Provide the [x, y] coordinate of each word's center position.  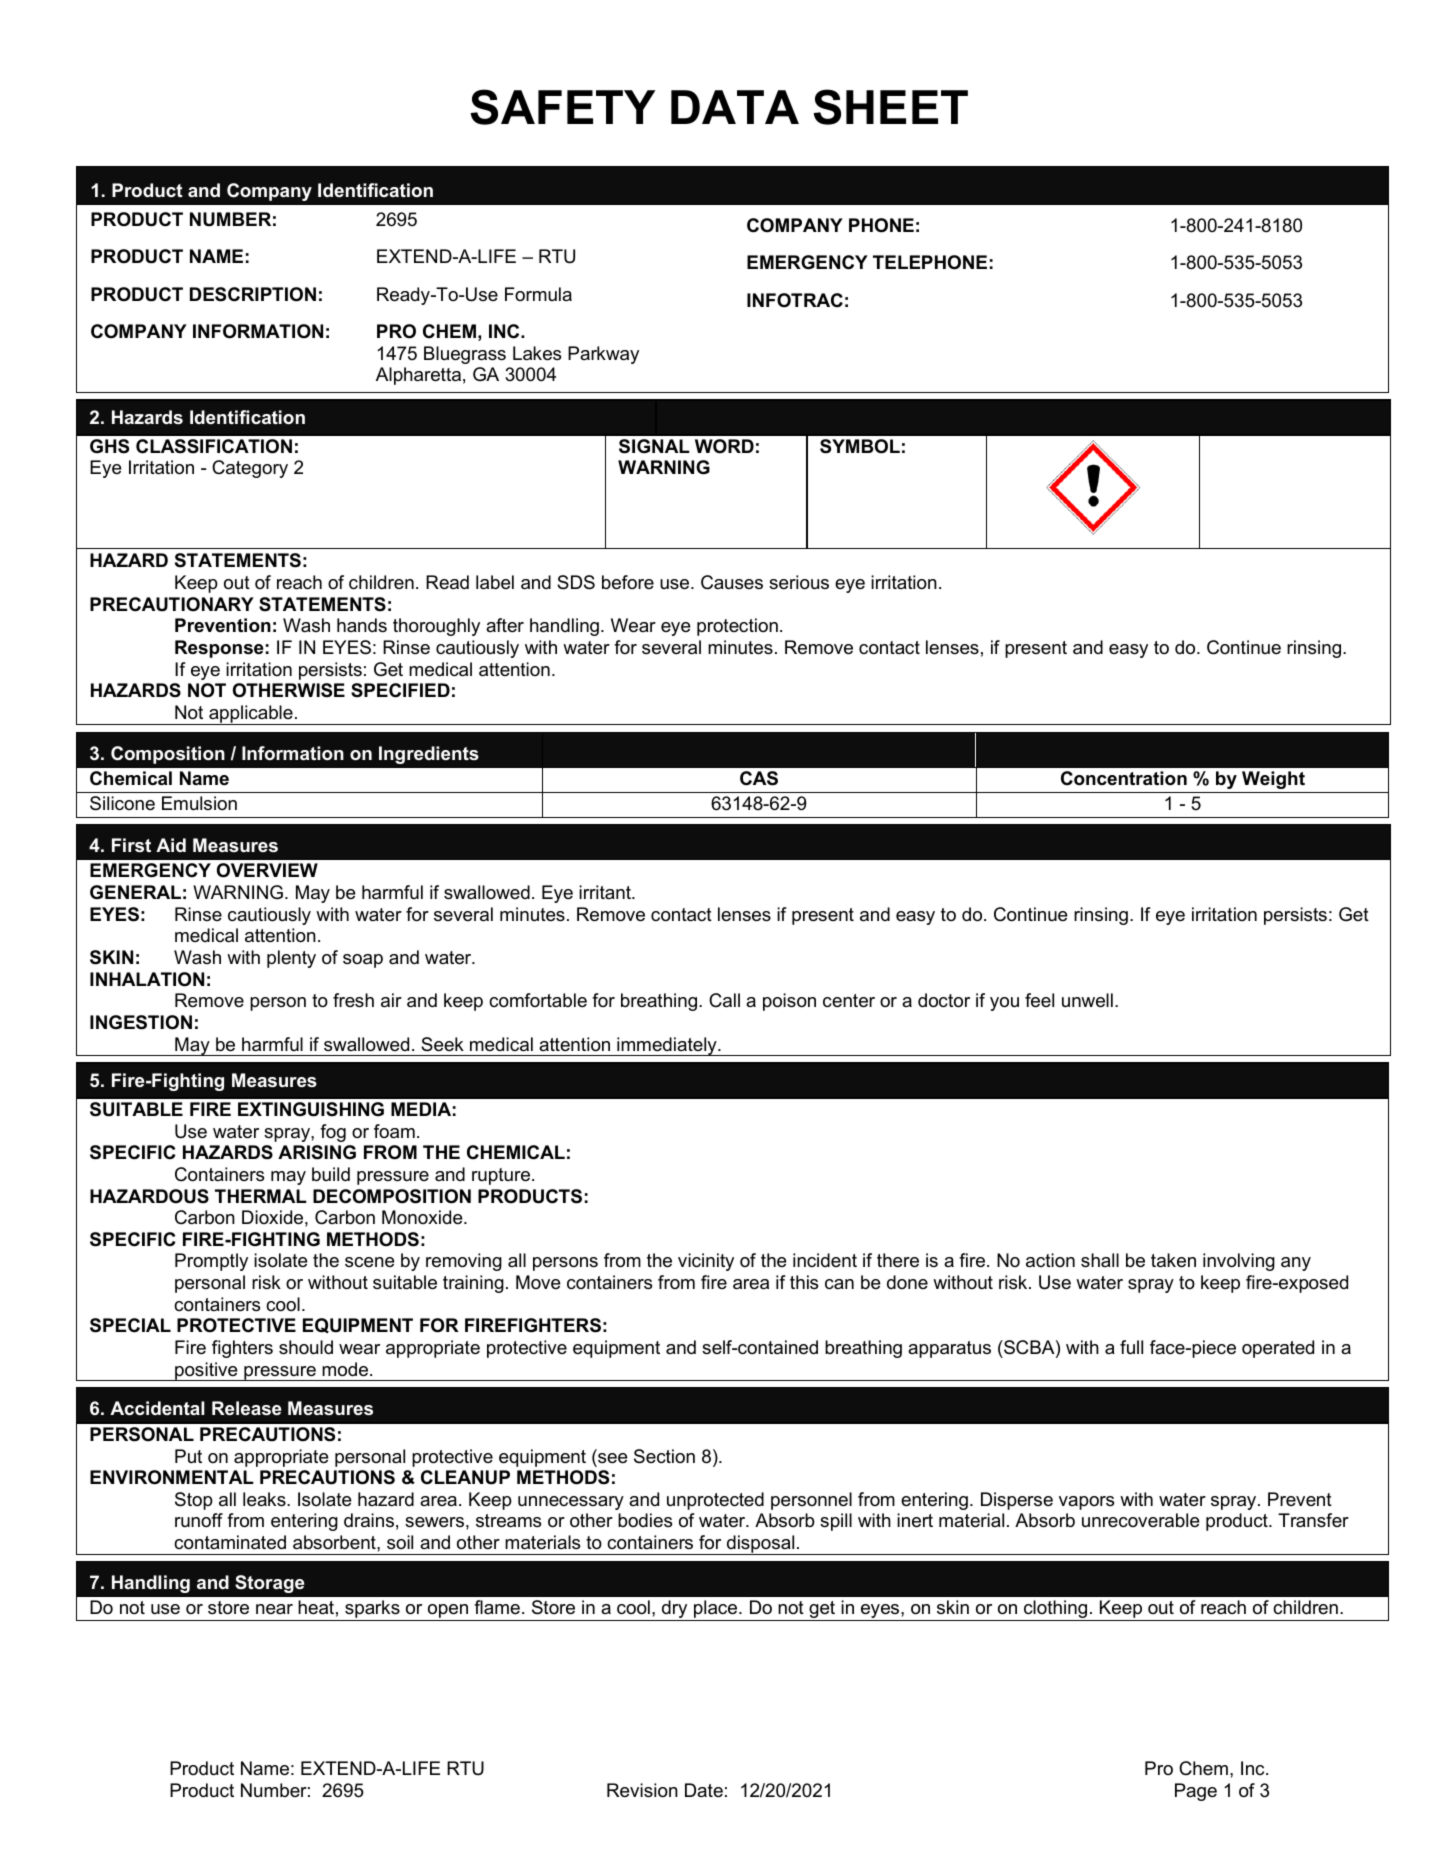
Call [724, 1000]
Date [704, 1790]
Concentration [1124, 778]
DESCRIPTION [253, 294]
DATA [735, 107]
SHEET [890, 107]
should [306, 1347]
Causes [732, 582]
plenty [291, 959]
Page [1196, 1792]
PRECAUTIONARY [172, 604]
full [1131, 1347]
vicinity [706, 1262]
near [274, 1609]
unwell [1087, 1000]
